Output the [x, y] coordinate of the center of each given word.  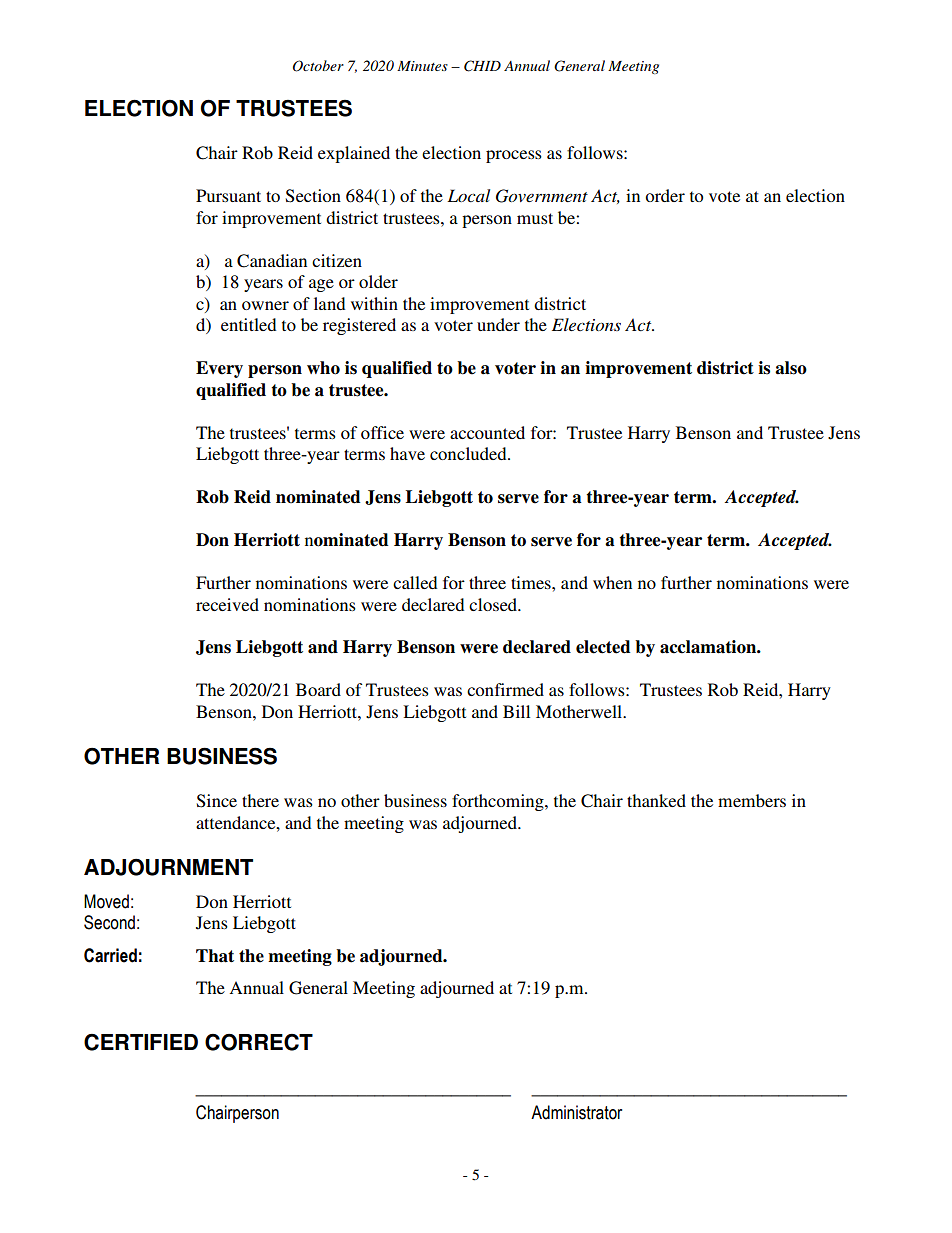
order [665, 195]
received [227, 604]
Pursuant [228, 195]
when [612, 582]
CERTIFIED [141, 1042]
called [415, 582]
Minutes [422, 66]
